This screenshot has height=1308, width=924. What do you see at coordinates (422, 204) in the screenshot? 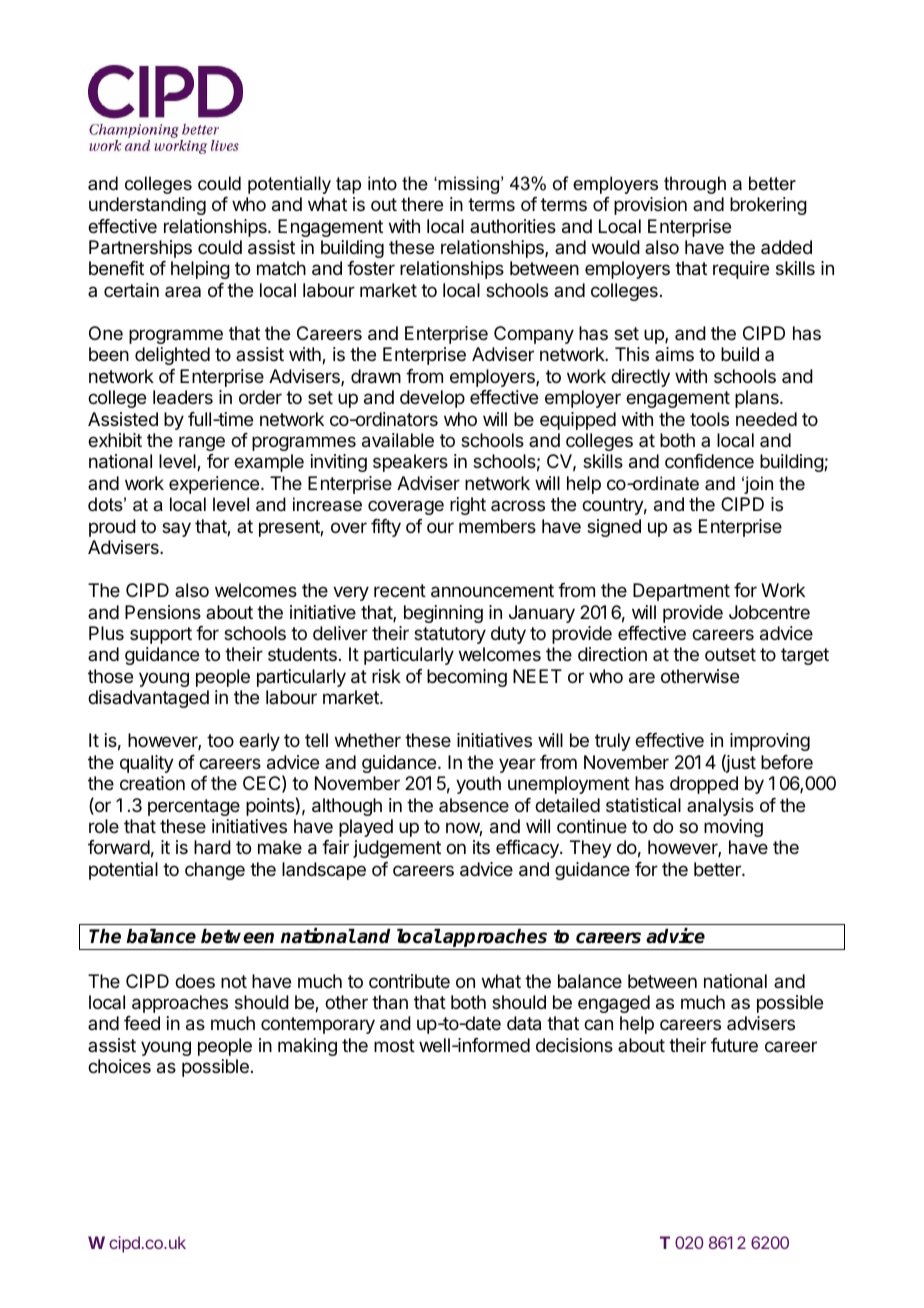
I see `there` at bounding box center [422, 204].
